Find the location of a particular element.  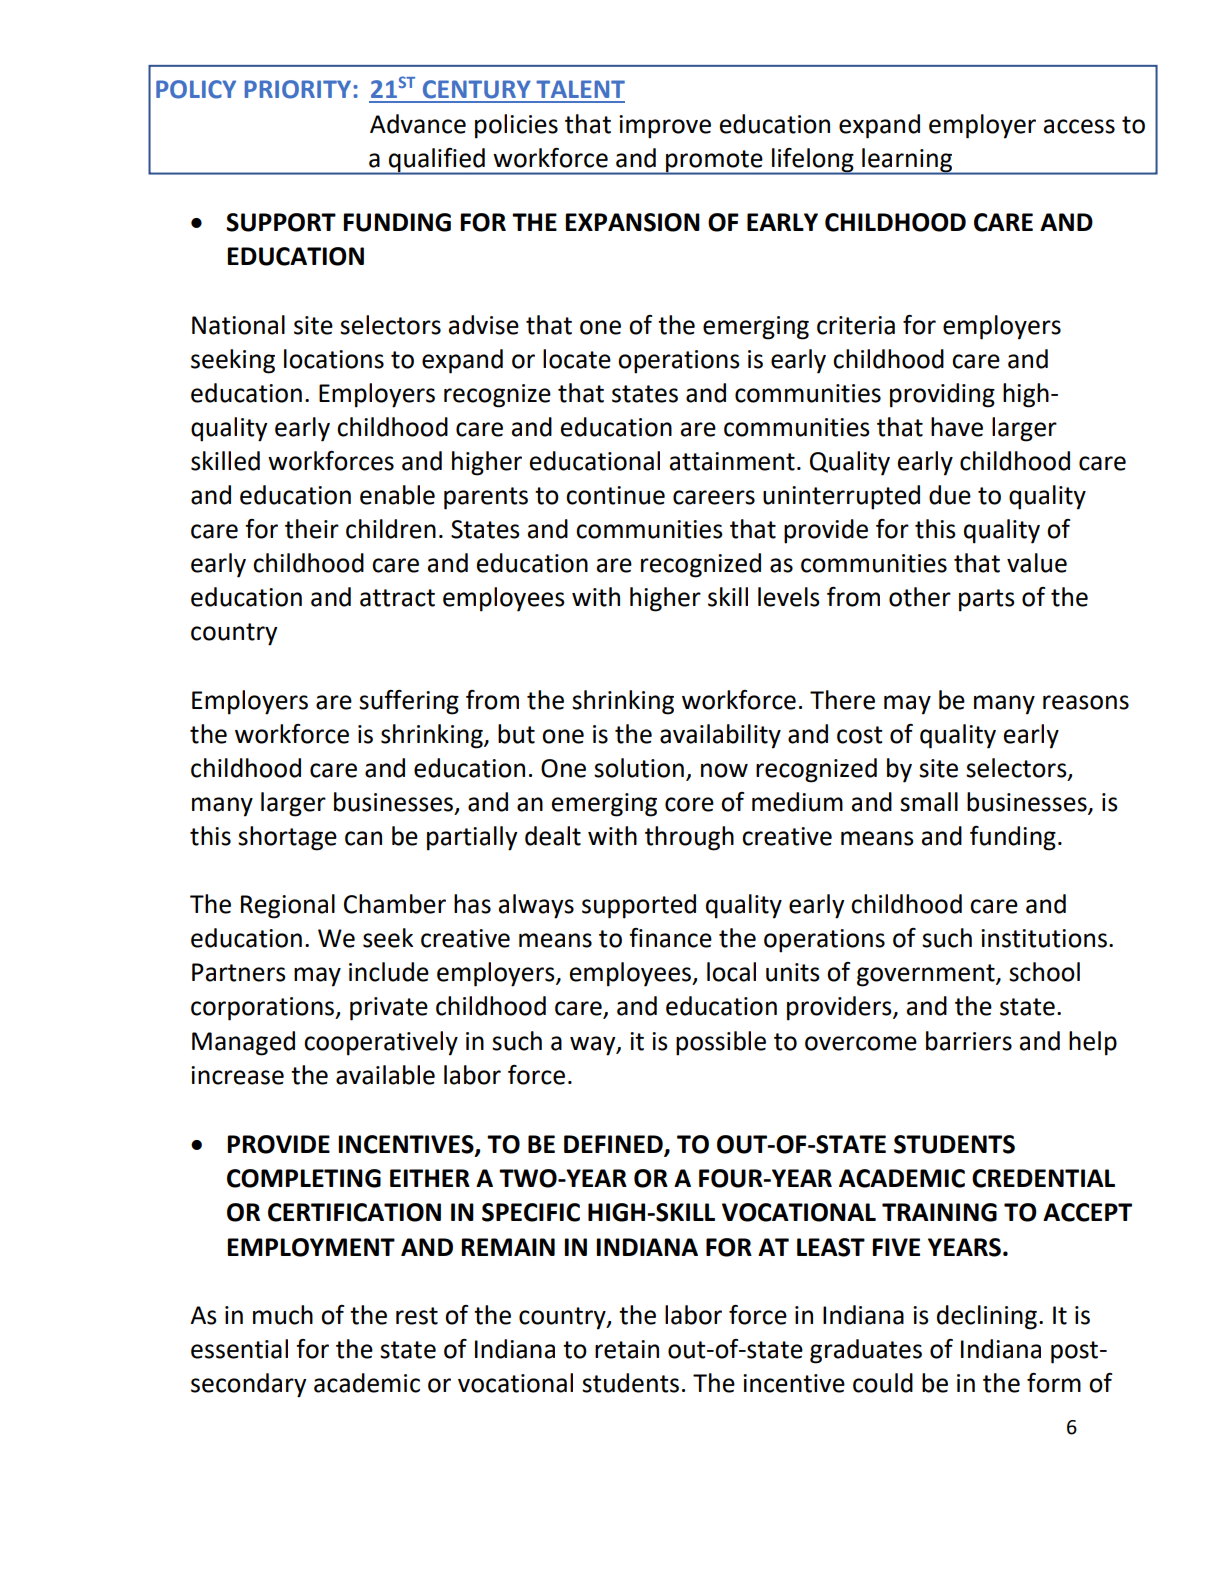

learning is located at coordinates (907, 161).
